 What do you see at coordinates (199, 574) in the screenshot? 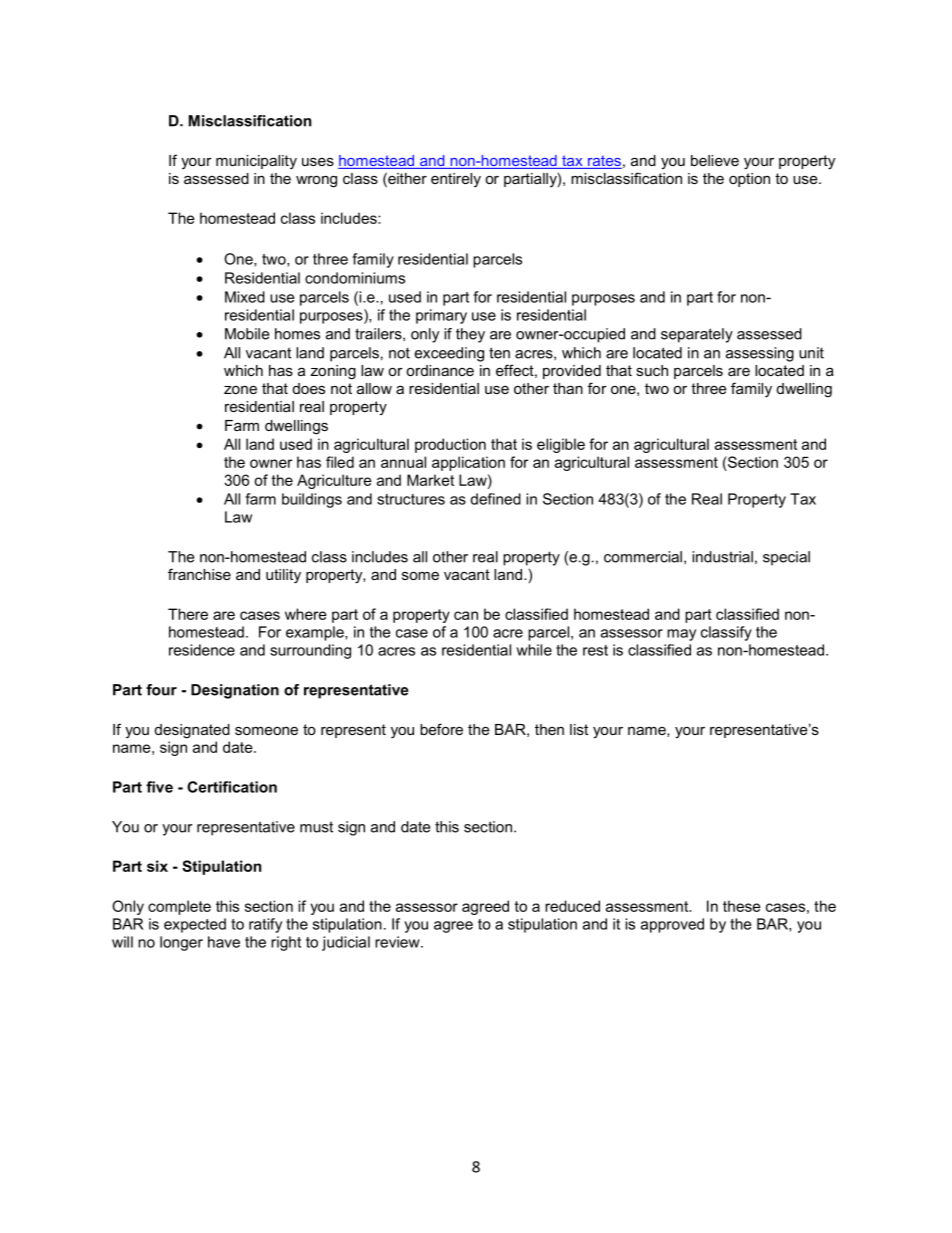
I see `franchise` at bounding box center [199, 574].
